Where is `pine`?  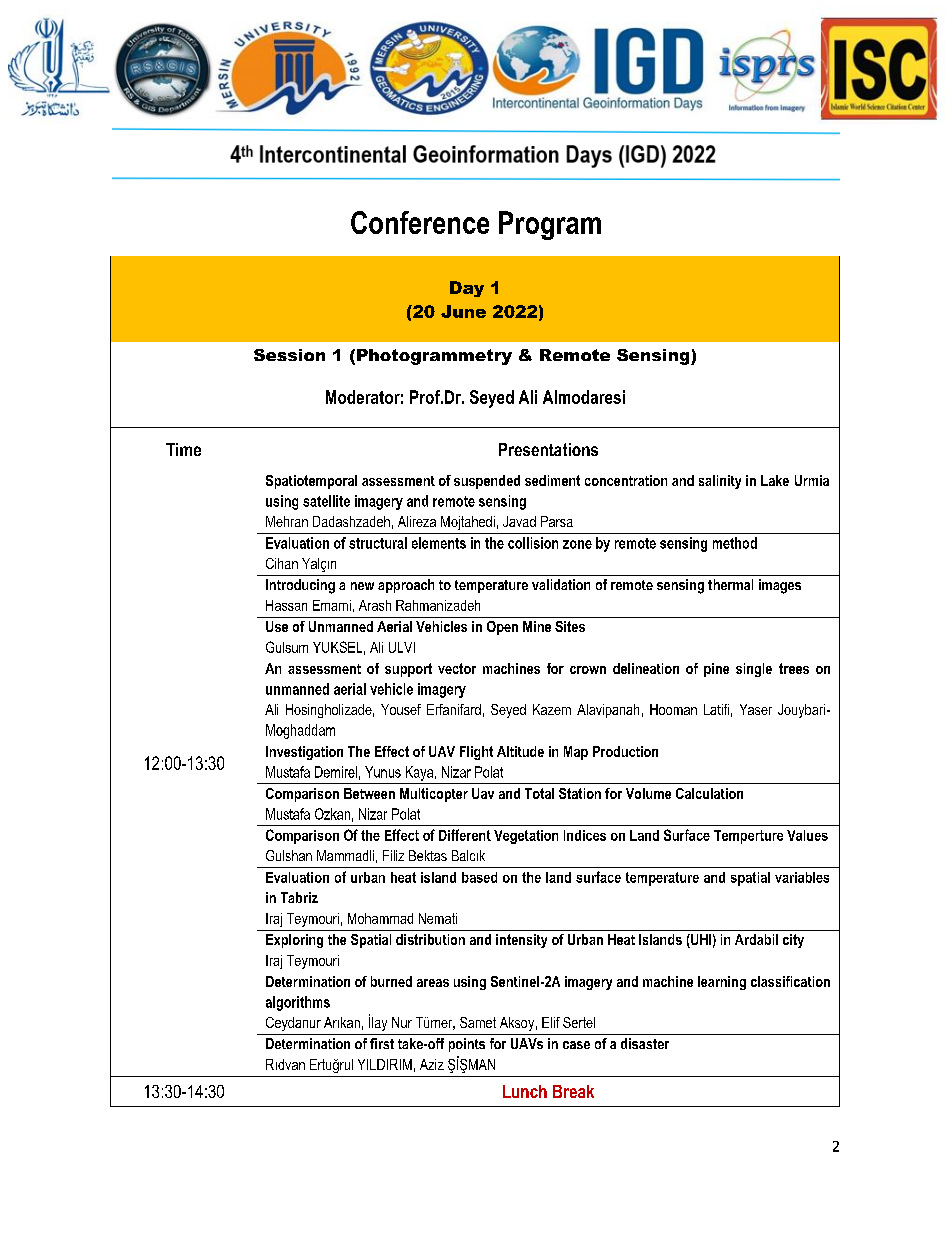
pine is located at coordinates (716, 670).
